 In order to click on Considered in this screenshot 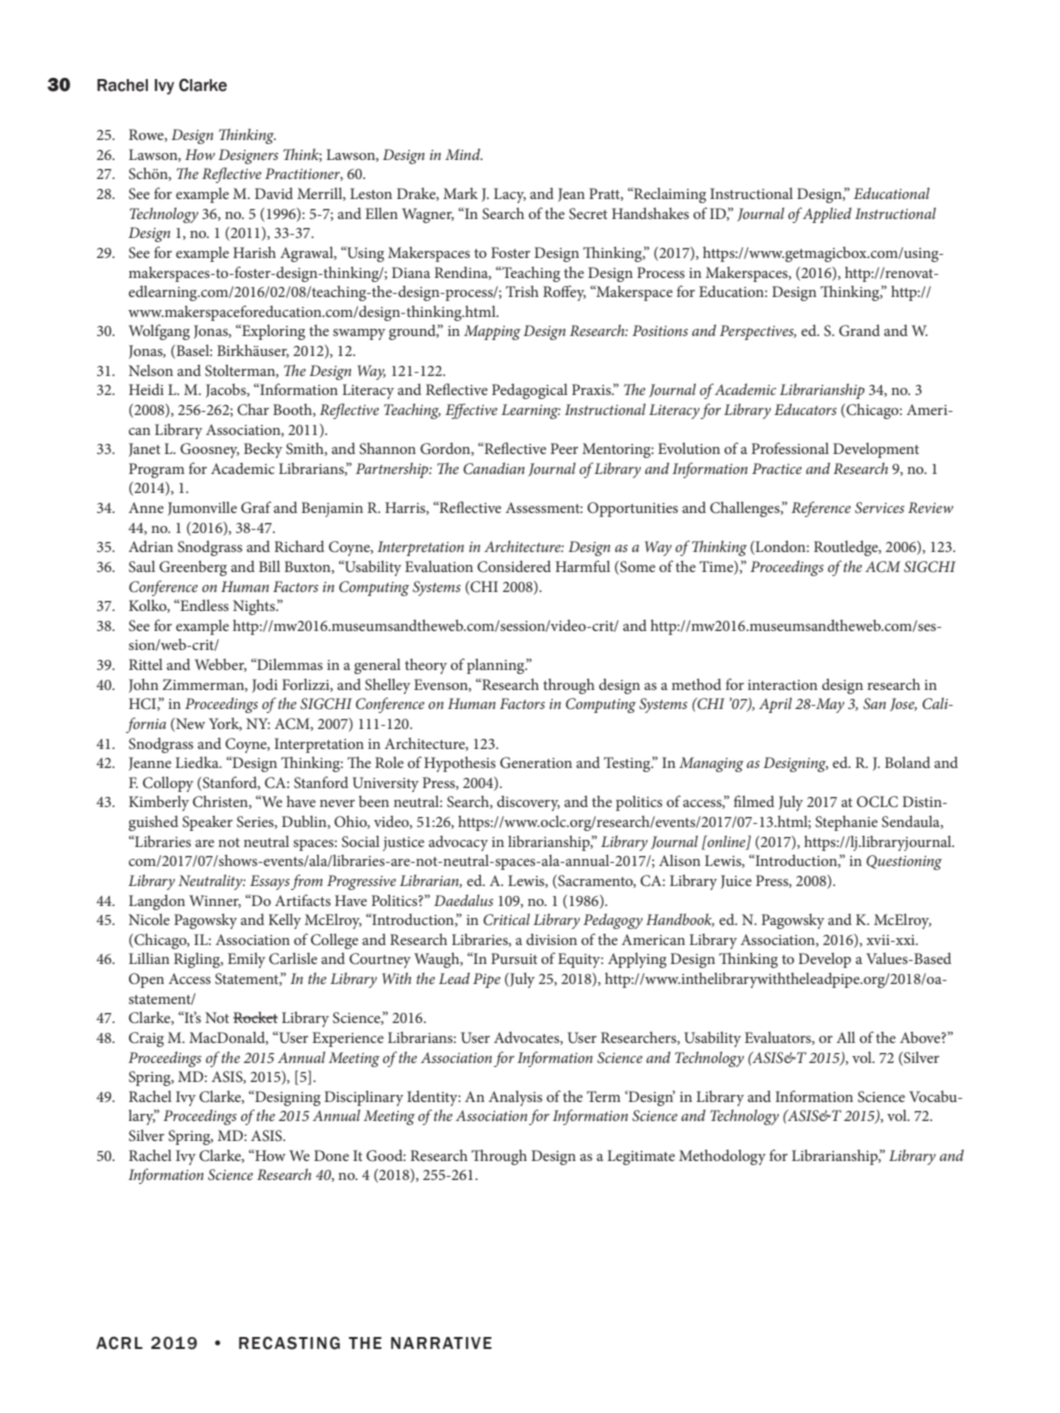, I will do `click(514, 566)`.
